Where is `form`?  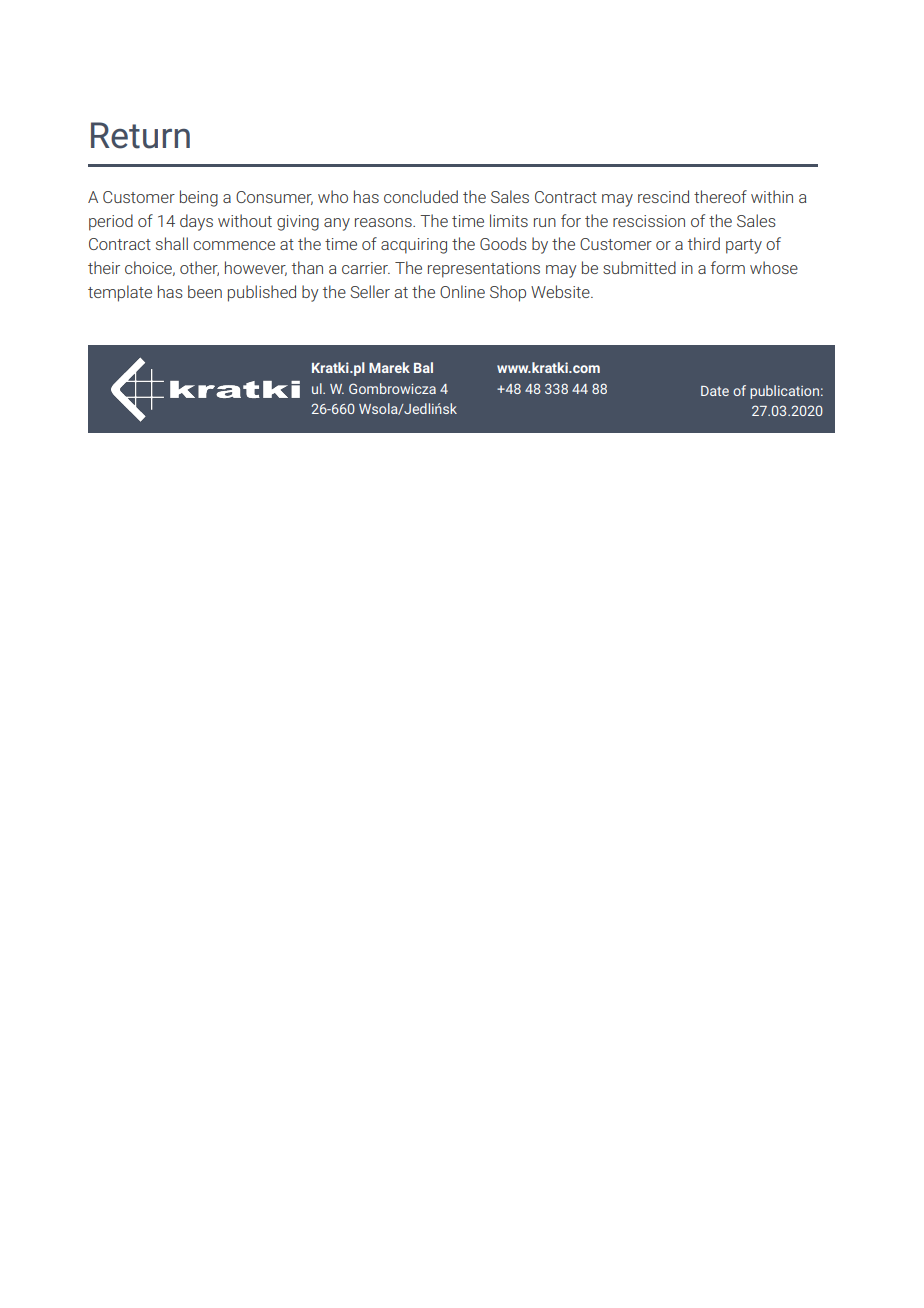
form is located at coordinates (728, 267).
